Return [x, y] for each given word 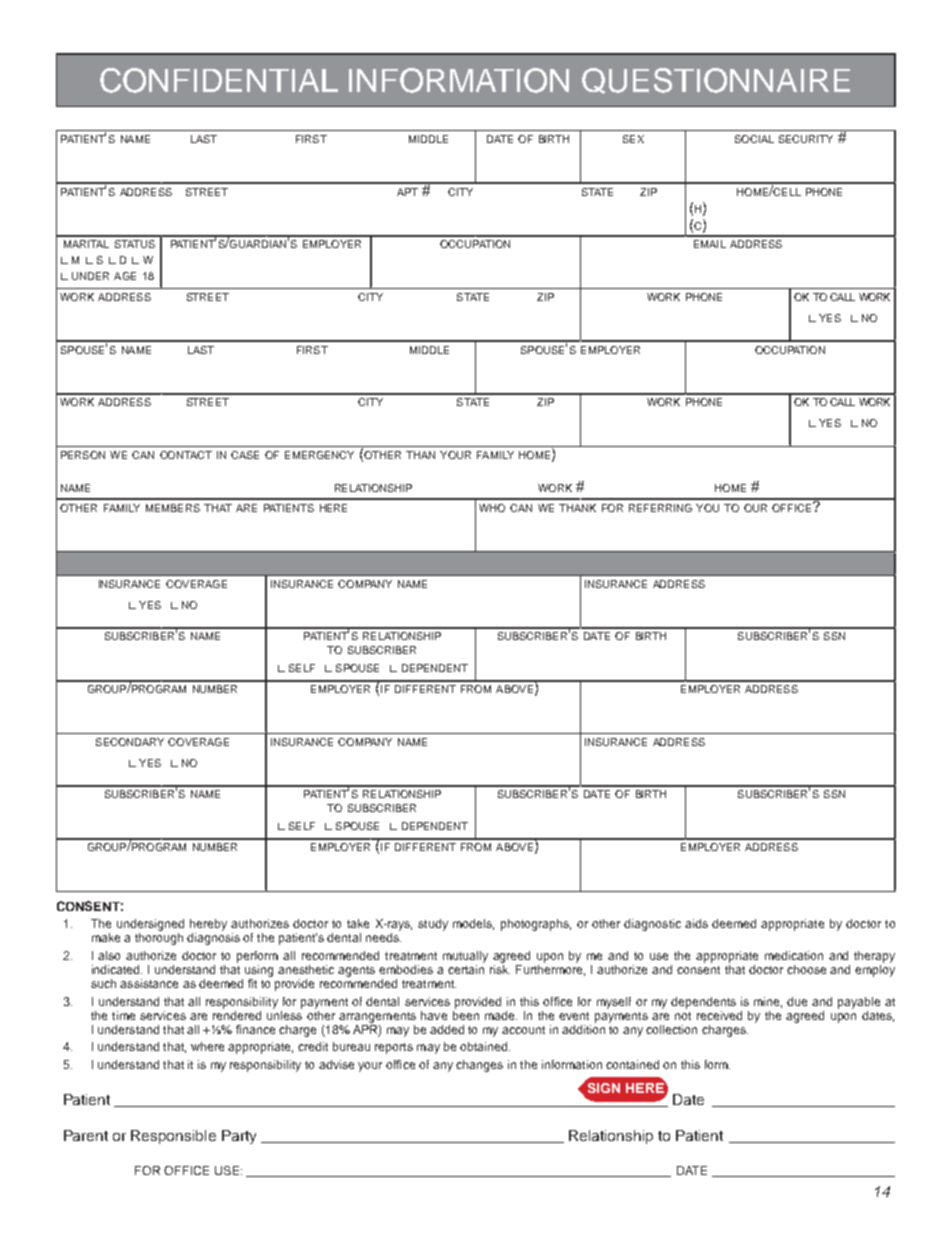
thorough [159, 939]
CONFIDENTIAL [219, 80]
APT [407, 192]
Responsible [173, 1137]
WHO [492, 508]
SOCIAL [754, 139]
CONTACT [186, 455]
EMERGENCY [319, 455]
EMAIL [710, 244]
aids [696, 923]
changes [479, 1066]
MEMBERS [173, 508]
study [433, 925]
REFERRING [660, 508]
